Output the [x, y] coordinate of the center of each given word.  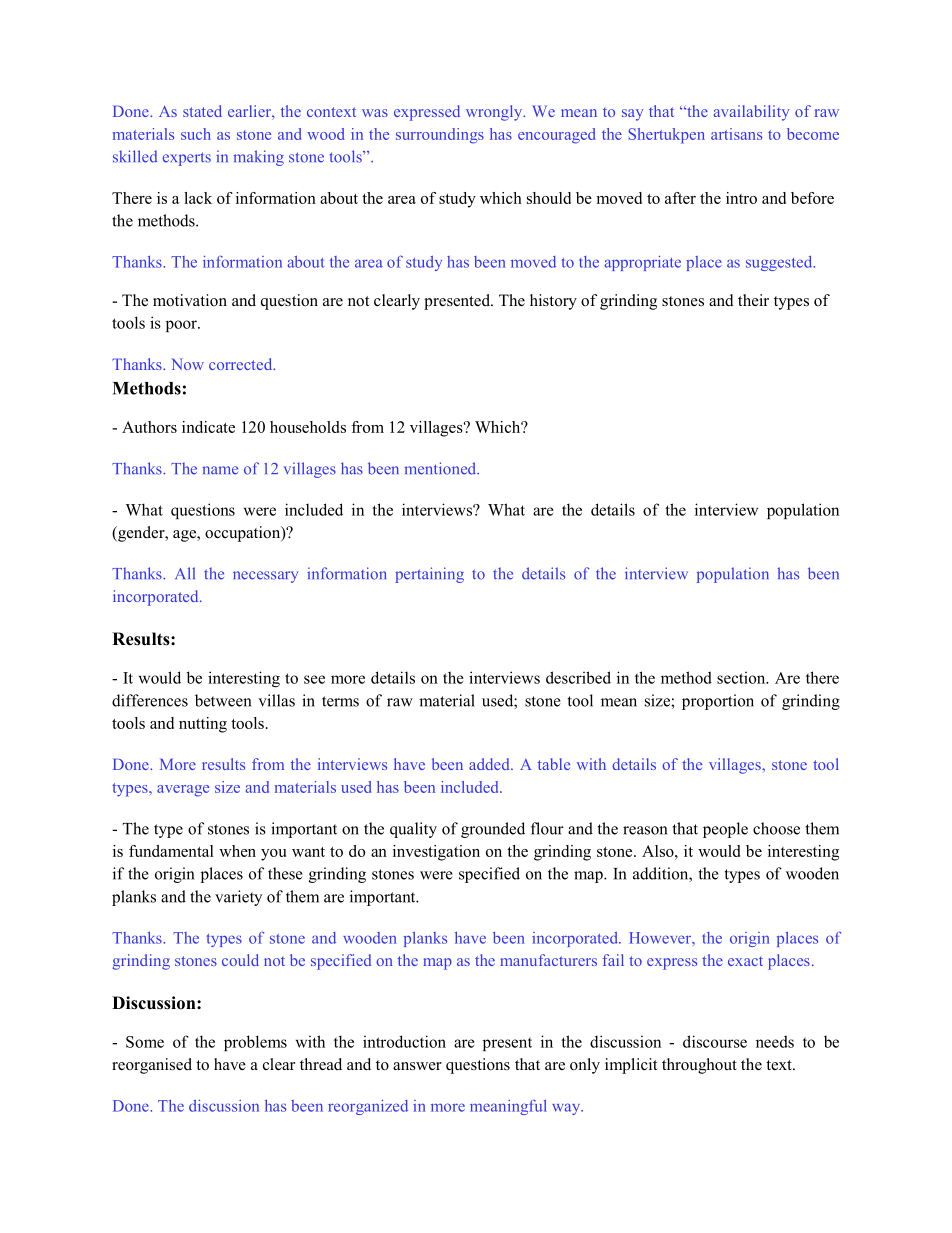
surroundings [440, 136]
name [220, 470]
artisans [736, 134]
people [725, 830]
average [183, 791]
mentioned [442, 468]
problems [255, 1043]
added [490, 764]
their [753, 300]
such [196, 134]
